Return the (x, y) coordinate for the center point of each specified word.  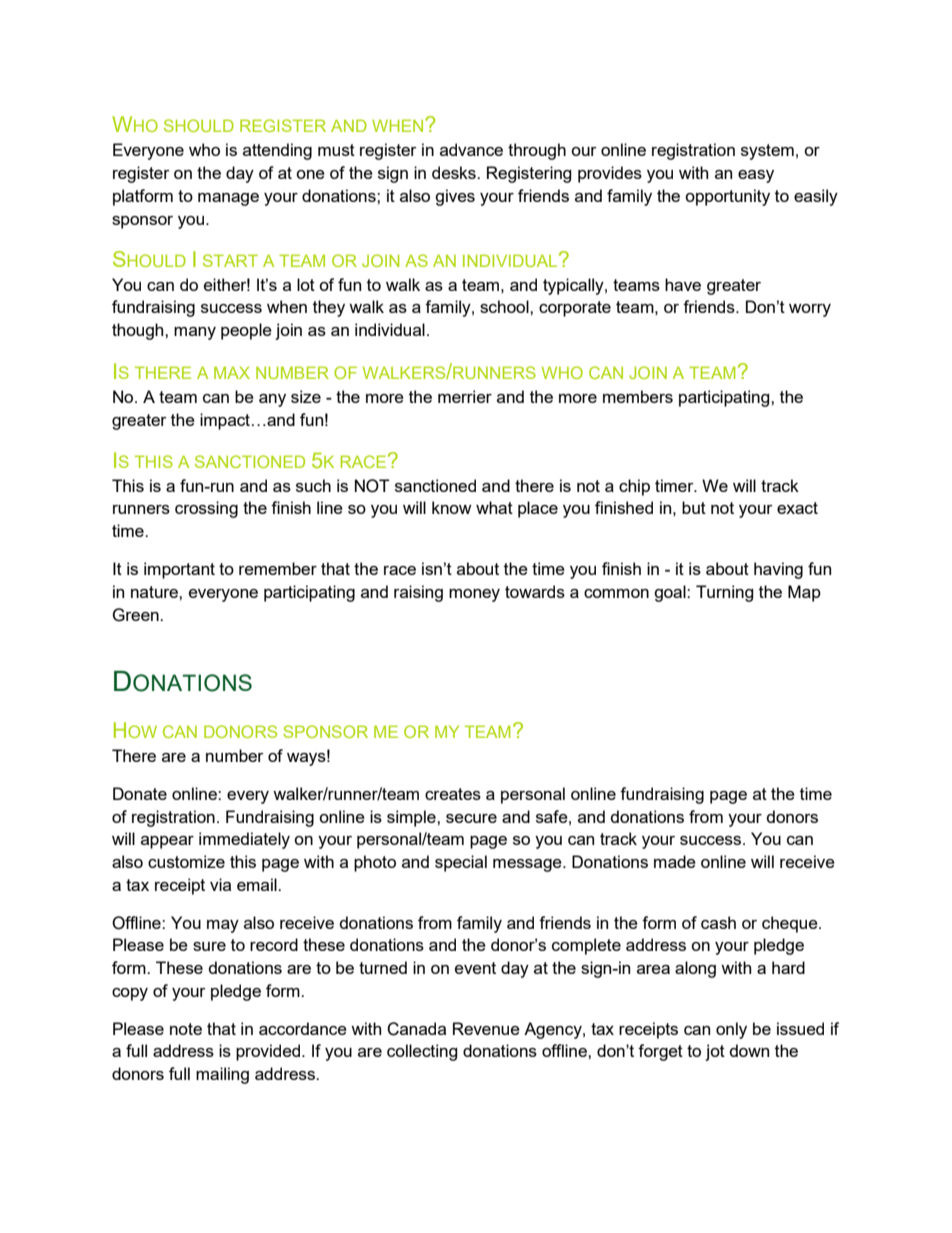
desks (455, 172)
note (186, 1029)
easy (756, 176)
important (179, 570)
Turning (725, 593)
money (474, 595)
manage (228, 199)
